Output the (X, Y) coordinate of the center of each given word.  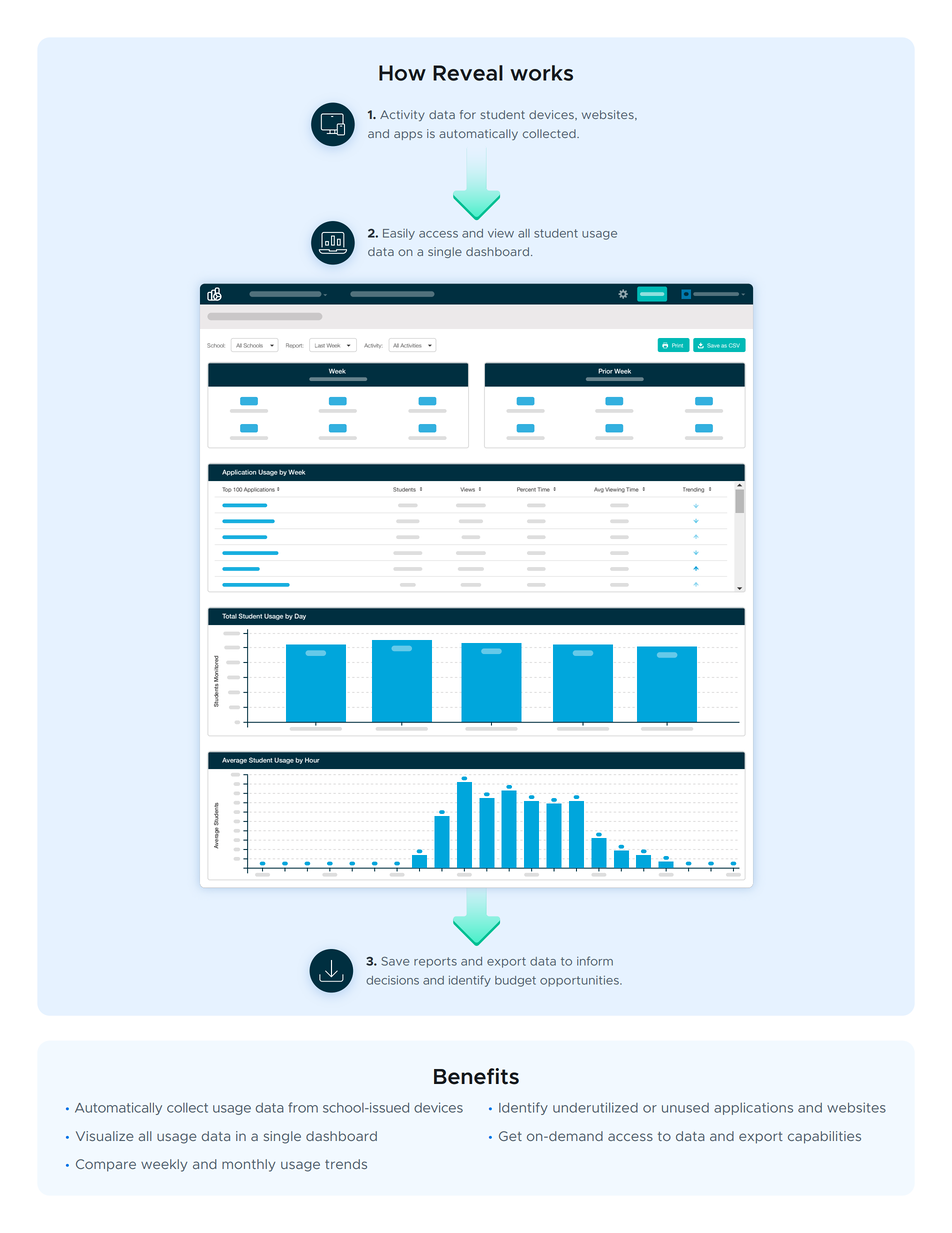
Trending (693, 490)
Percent (526, 489)
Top (227, 489)
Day (300, 616)
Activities (411, 345)
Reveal (468, 73)
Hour (312, 760)
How (402, 73)
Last (320, 346)
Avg (599, 490)
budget (515, 981)
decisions (392, 980)
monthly (248, 1165)
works (541, 73)
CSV (734, 345)
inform (595, 961)
